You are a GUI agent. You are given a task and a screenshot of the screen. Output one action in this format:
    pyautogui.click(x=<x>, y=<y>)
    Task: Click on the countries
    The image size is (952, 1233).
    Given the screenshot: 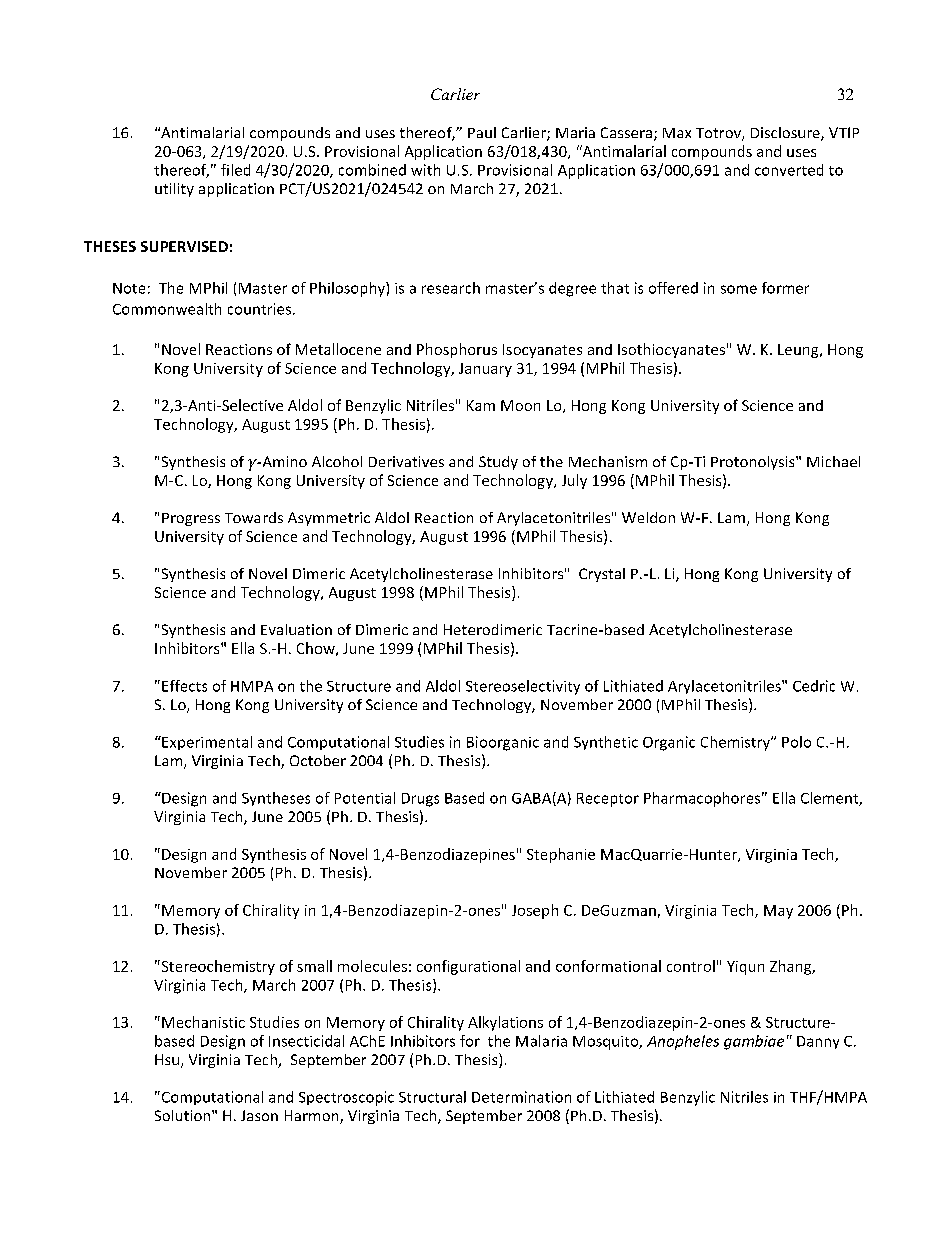 What is the action you would take?
    pyautogui.click(x=259, y=309)
